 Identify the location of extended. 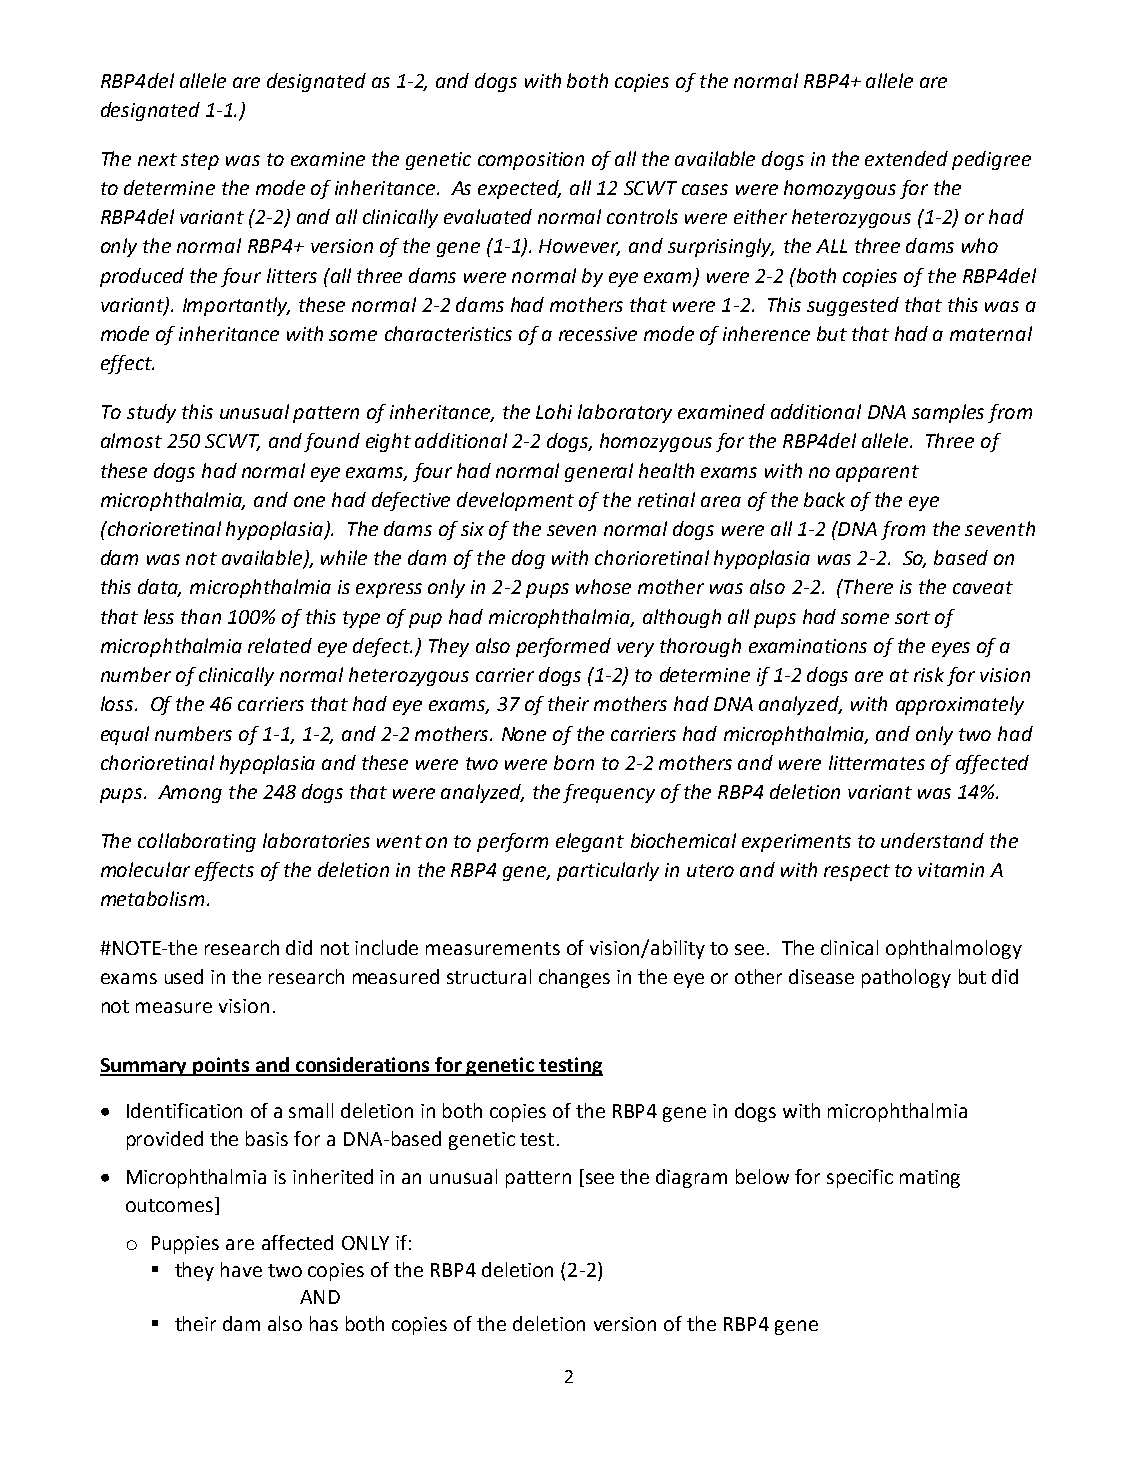
(906, 158).
